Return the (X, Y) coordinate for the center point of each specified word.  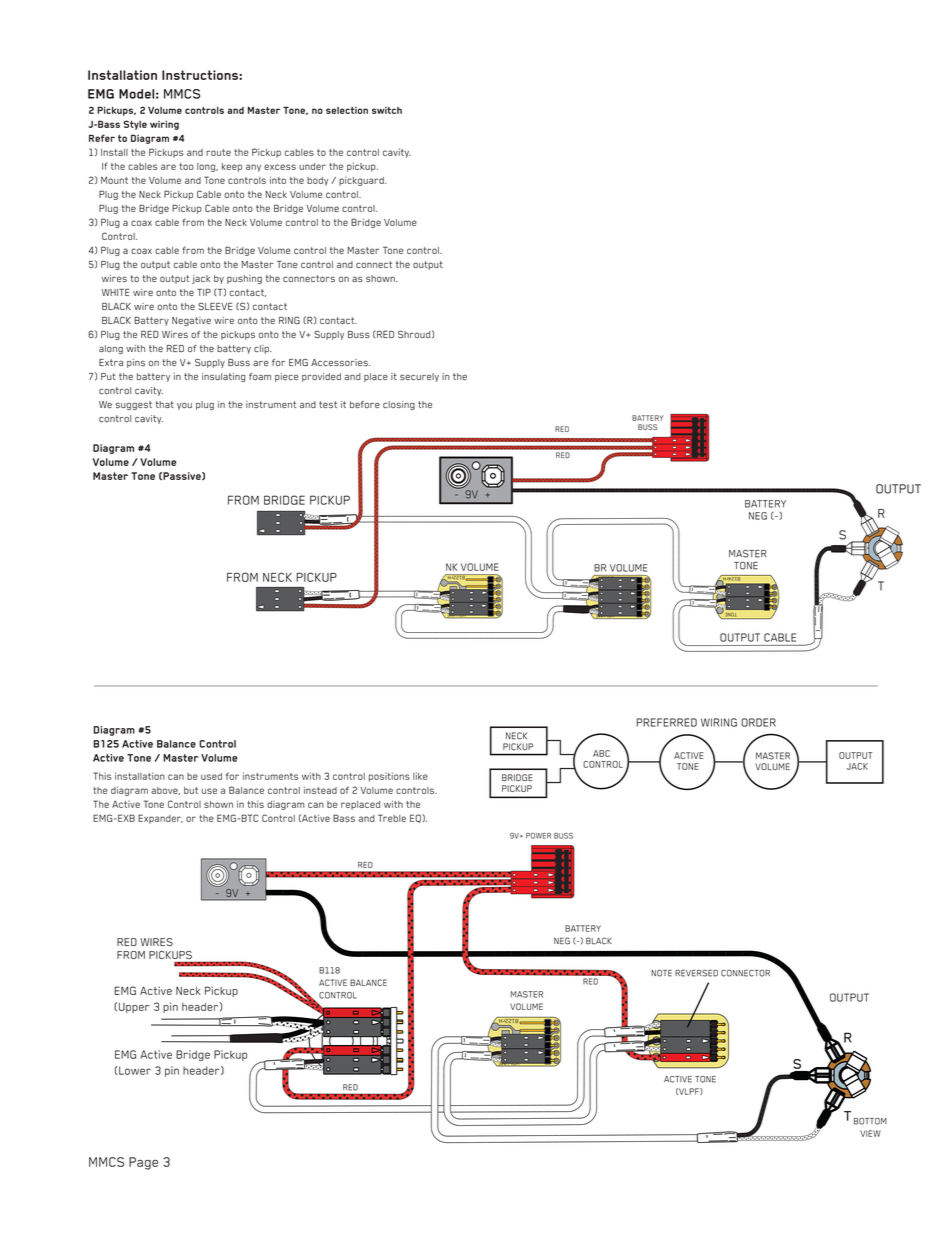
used (211, 776)
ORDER (758, 722)
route (218, 152)
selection (347, 110)
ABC (601, 753)
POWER (538, 836)
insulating (223, 377)
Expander (160, 819)
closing (399, 405)
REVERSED (696, 973)
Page (143, 1163)
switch (387, 110)
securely (419, 377)
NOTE (661, 973)
